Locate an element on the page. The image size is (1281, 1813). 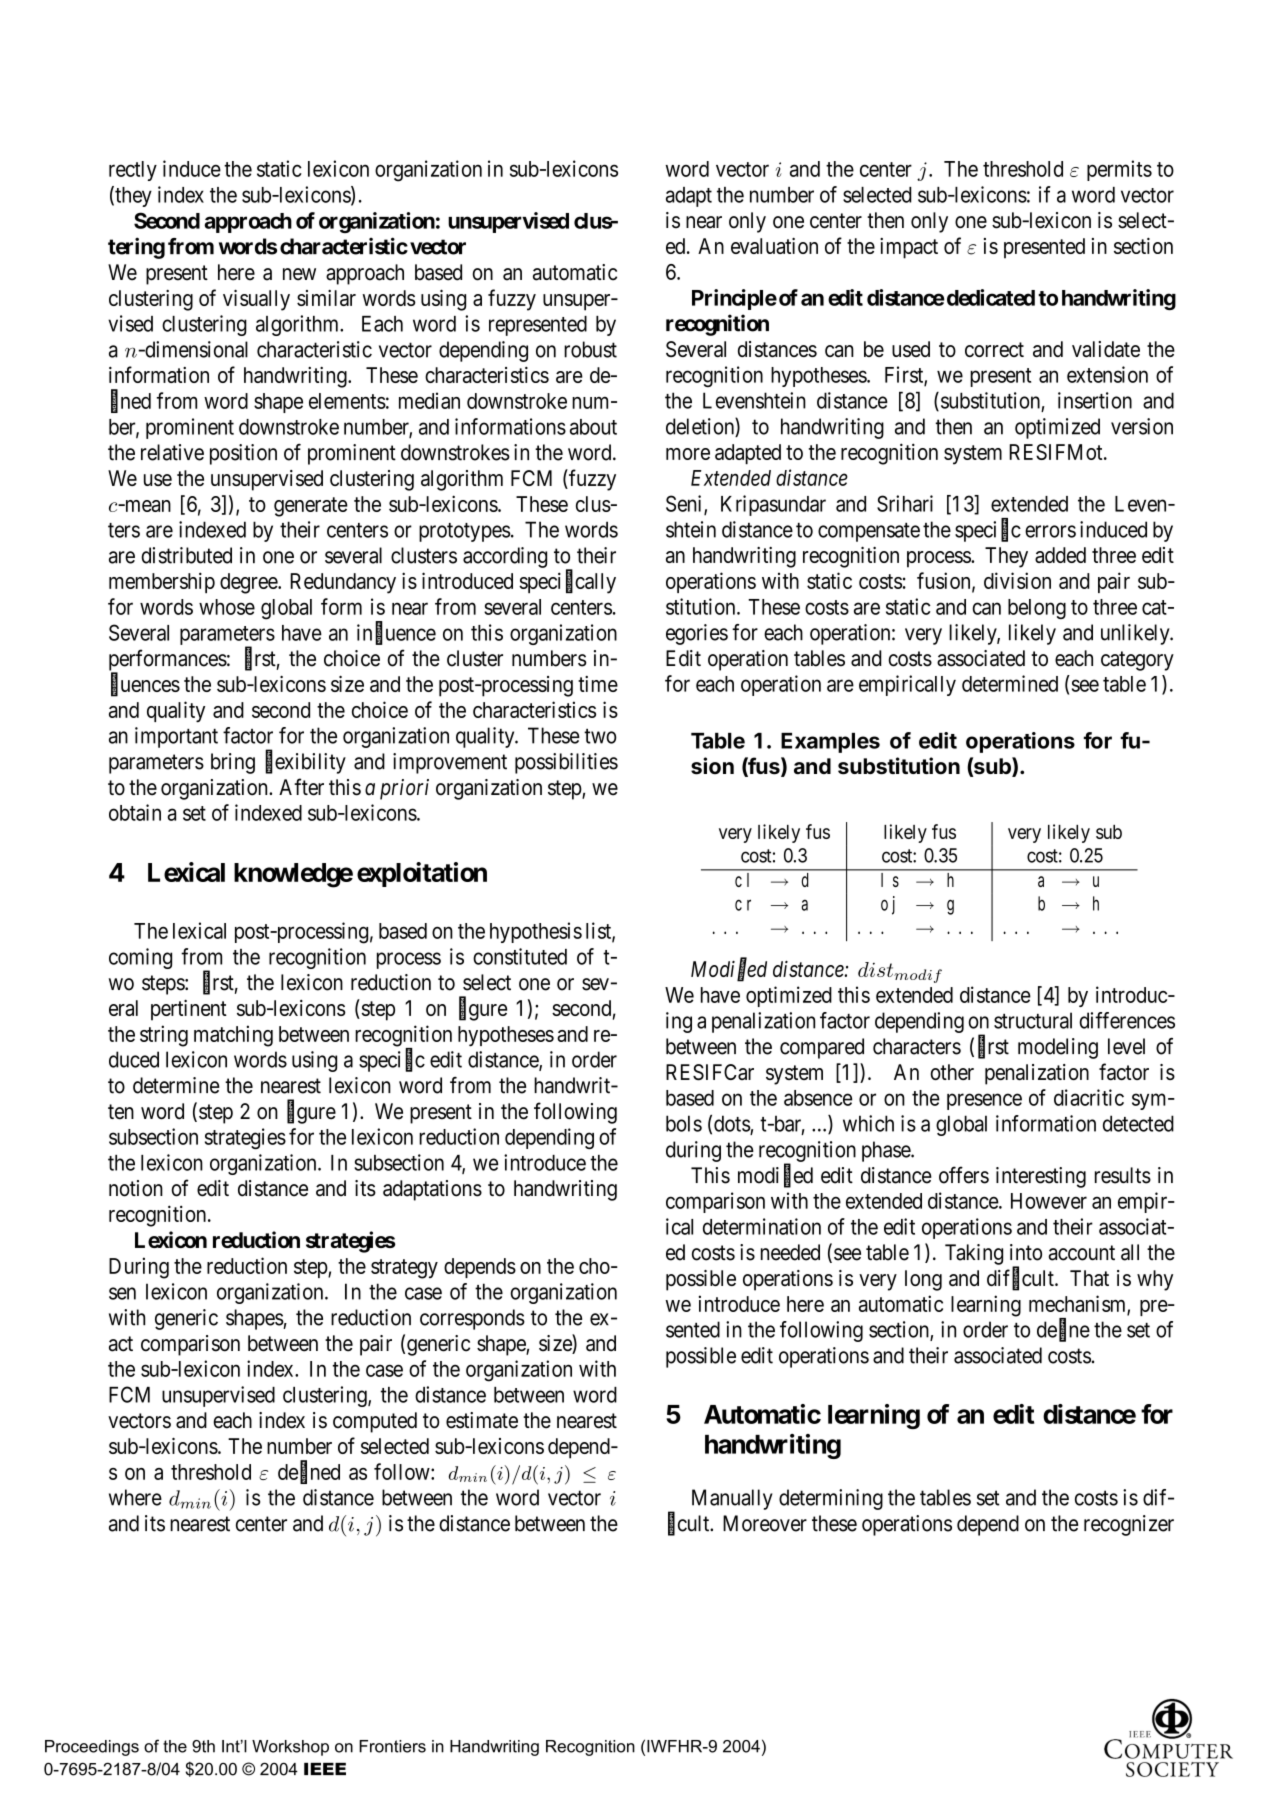
new is located at coordinates (299, 274).
